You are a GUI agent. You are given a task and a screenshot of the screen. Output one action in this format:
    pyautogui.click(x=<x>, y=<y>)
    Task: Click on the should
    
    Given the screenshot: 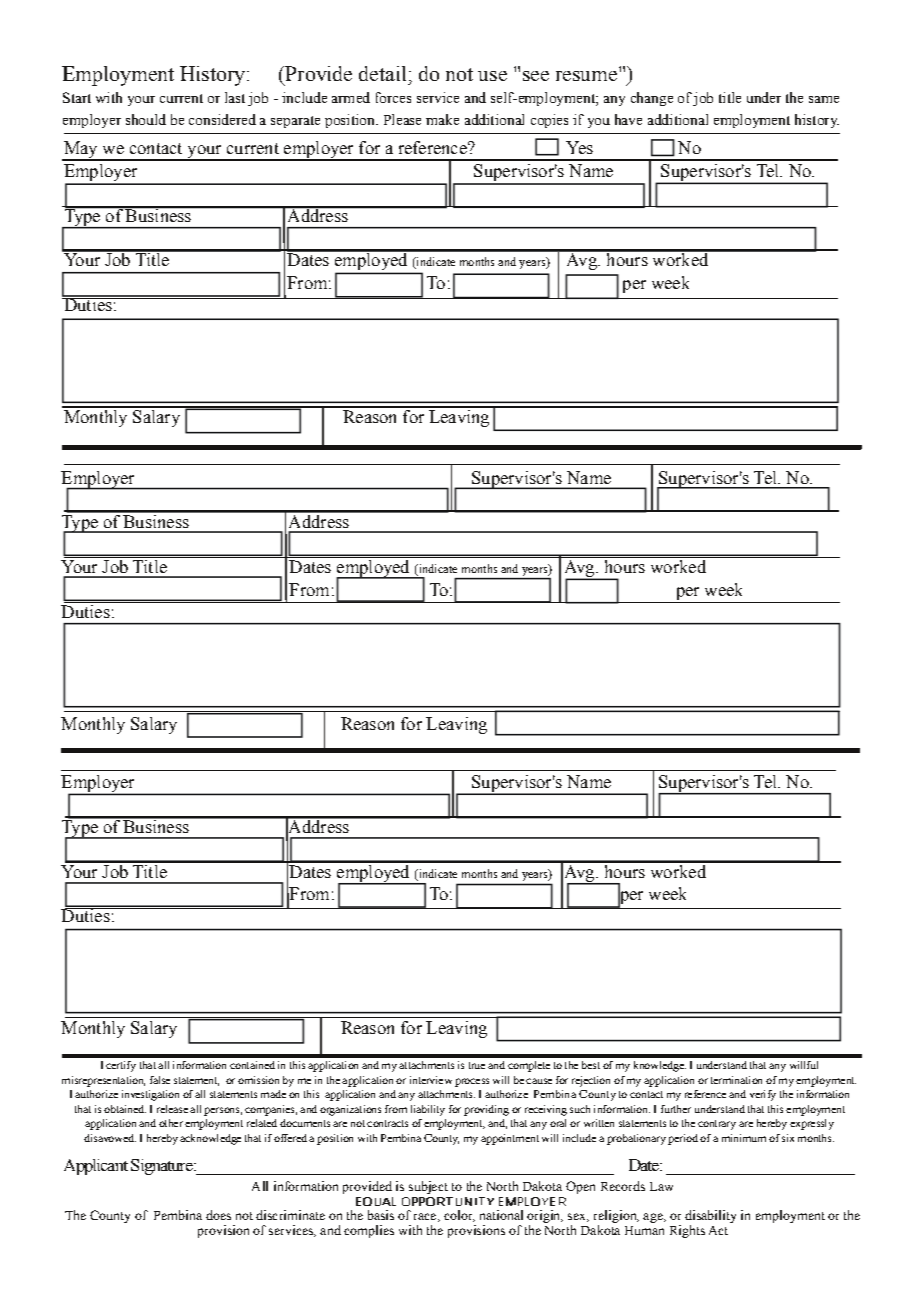 What is the action you would take?
    pyautogui.click(x=146, y=119)
